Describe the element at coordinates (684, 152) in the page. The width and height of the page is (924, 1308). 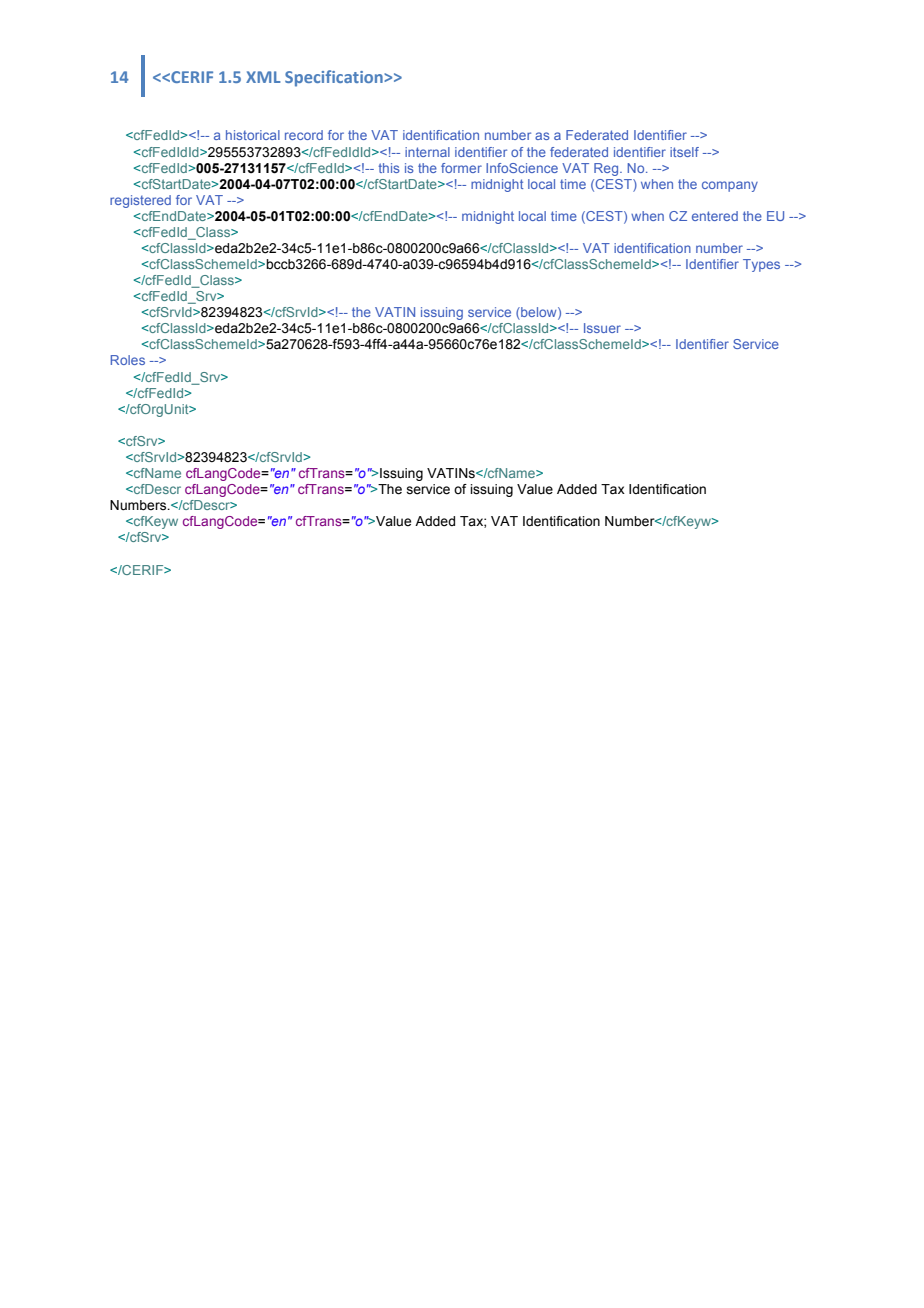
I see `itself` at that location.
